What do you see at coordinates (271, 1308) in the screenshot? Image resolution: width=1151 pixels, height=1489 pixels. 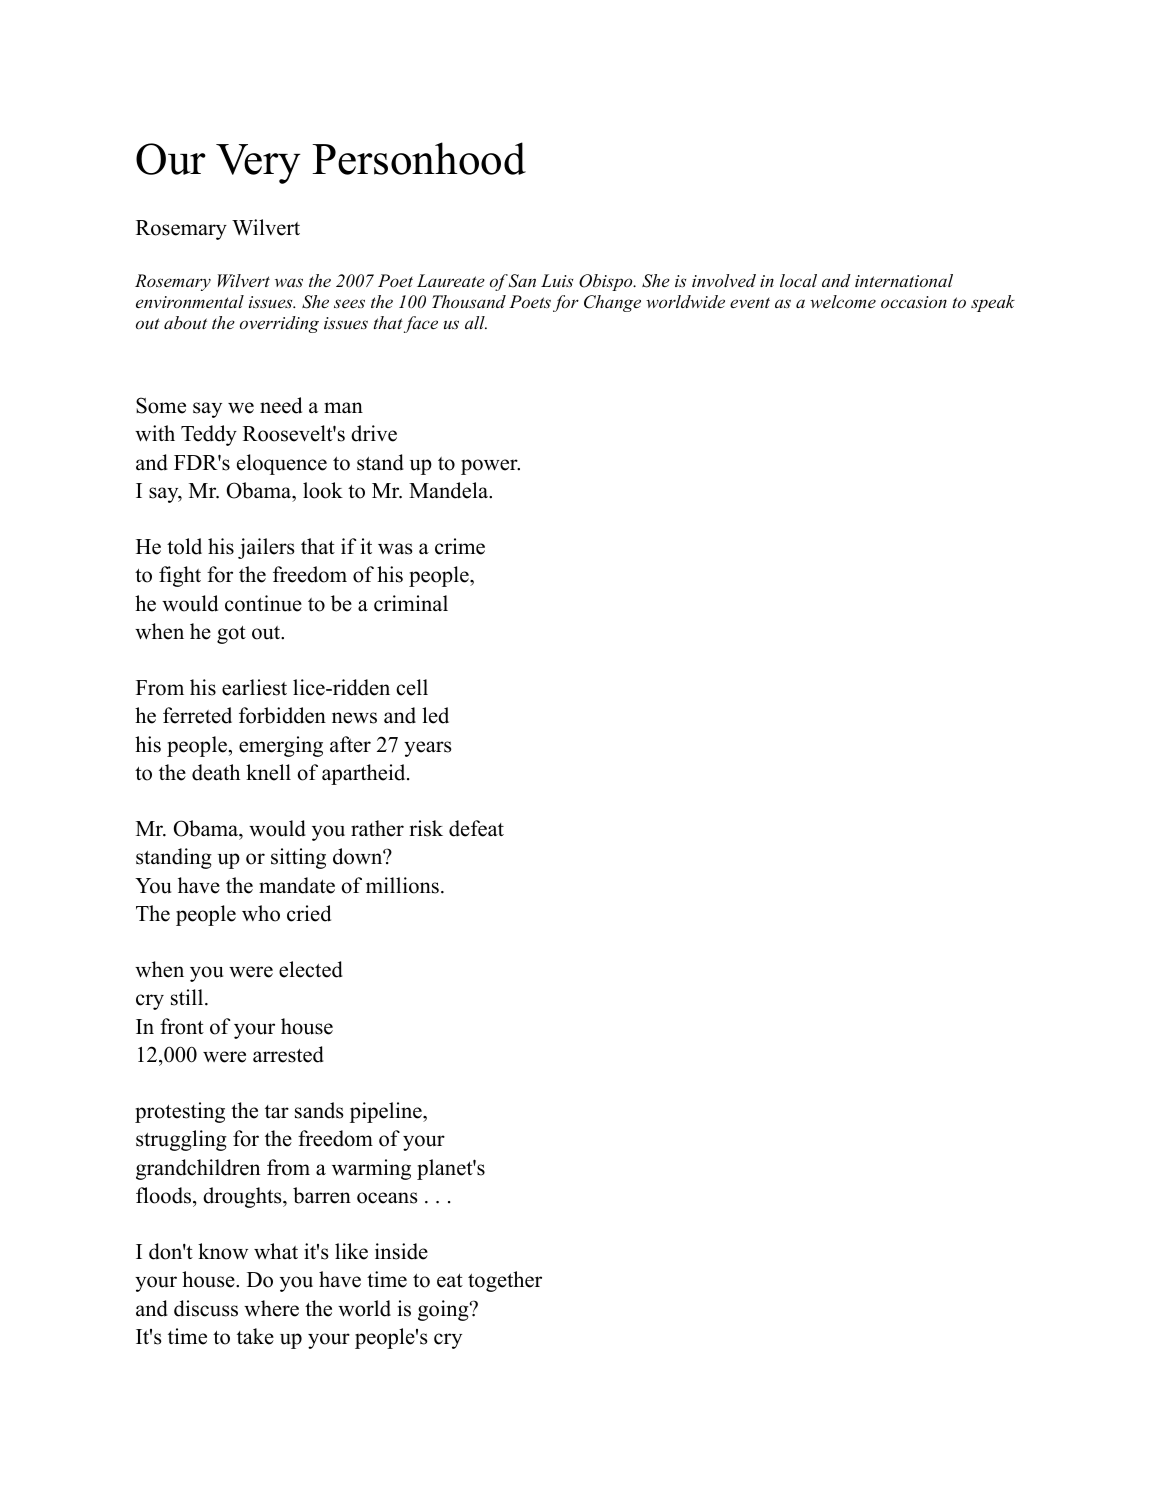 I see `where` at bounding box center [271, 1308].
